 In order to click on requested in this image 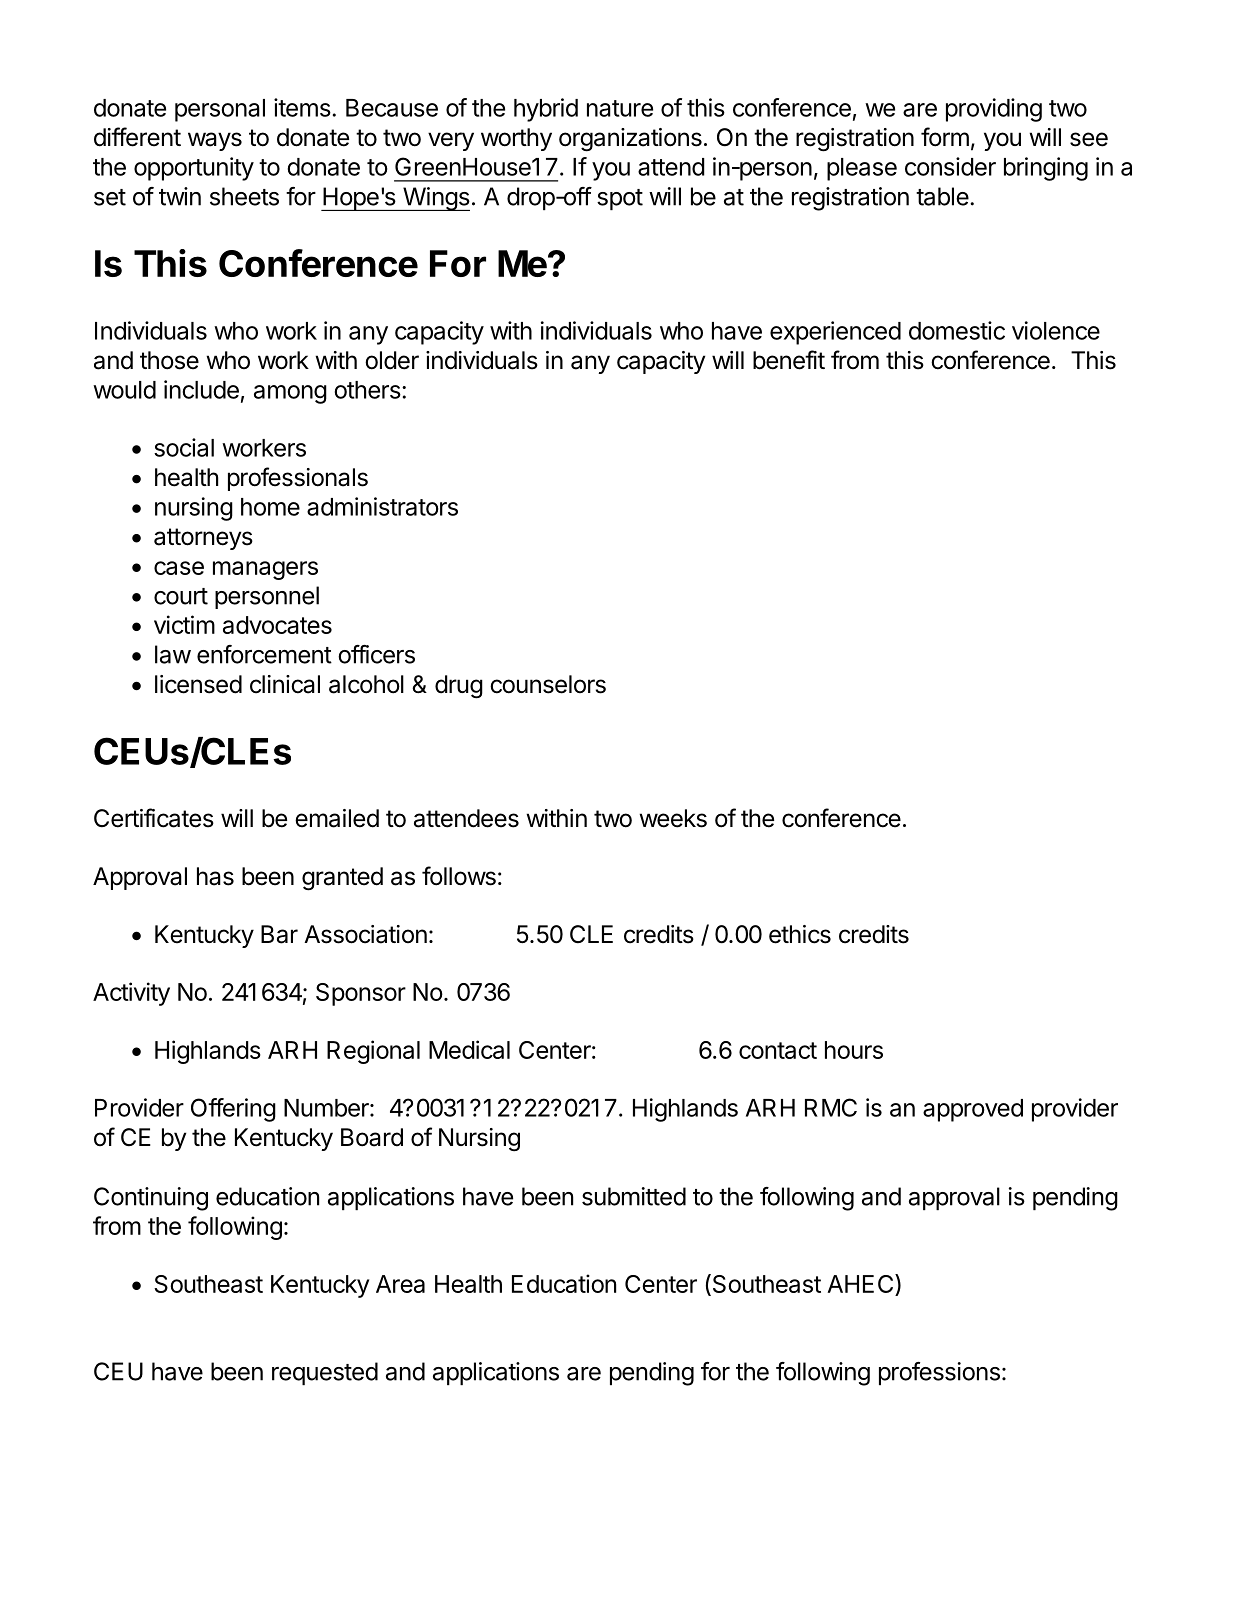, I will do `click(325, 1373)`.
